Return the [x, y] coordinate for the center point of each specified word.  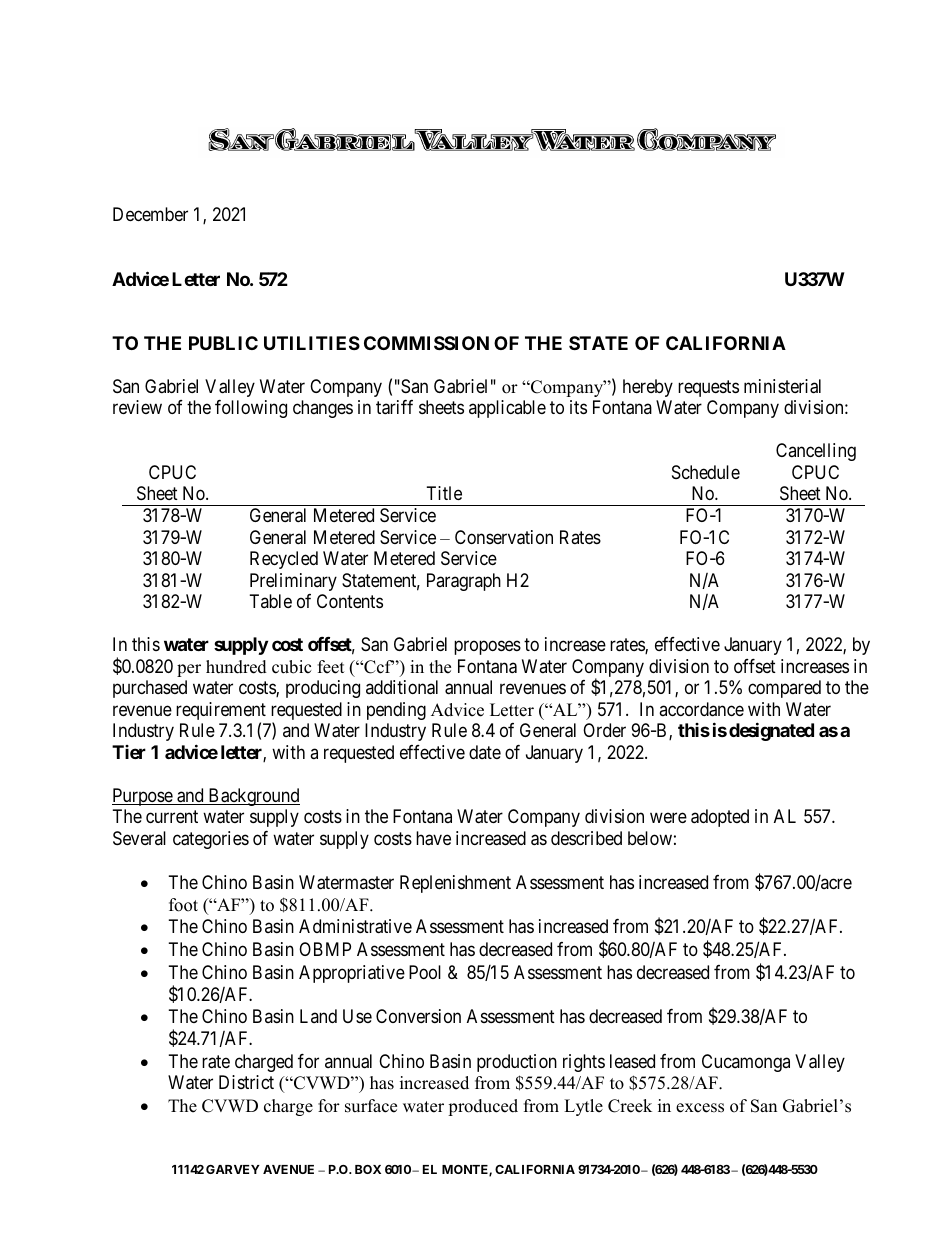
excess [700, 1108]
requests [708, 388]
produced [483, 1107]
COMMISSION [426, 343]
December [150, 214]
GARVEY [233, 1169]
